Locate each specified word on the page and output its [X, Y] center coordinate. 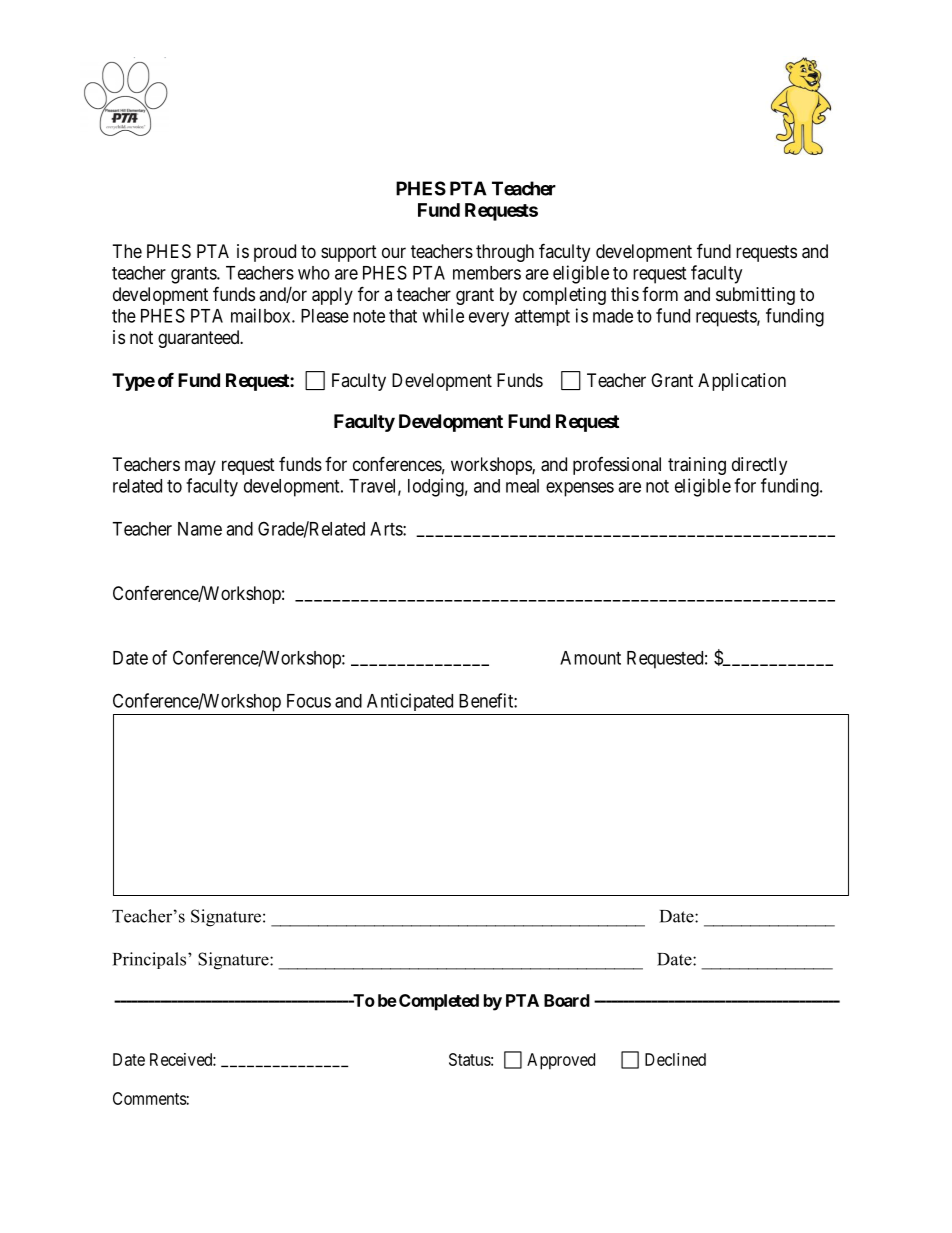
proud [275, 253]
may [200, 467]
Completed [439, 1002]
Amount [590, 658]
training [697, 466]
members [487, 273]
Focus [309, 701]
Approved [561, 1061]
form [660, 294]
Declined [675, 1059]
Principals [149, 960]
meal [522, 486]
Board [567, 1000]
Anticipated [410, 702]
